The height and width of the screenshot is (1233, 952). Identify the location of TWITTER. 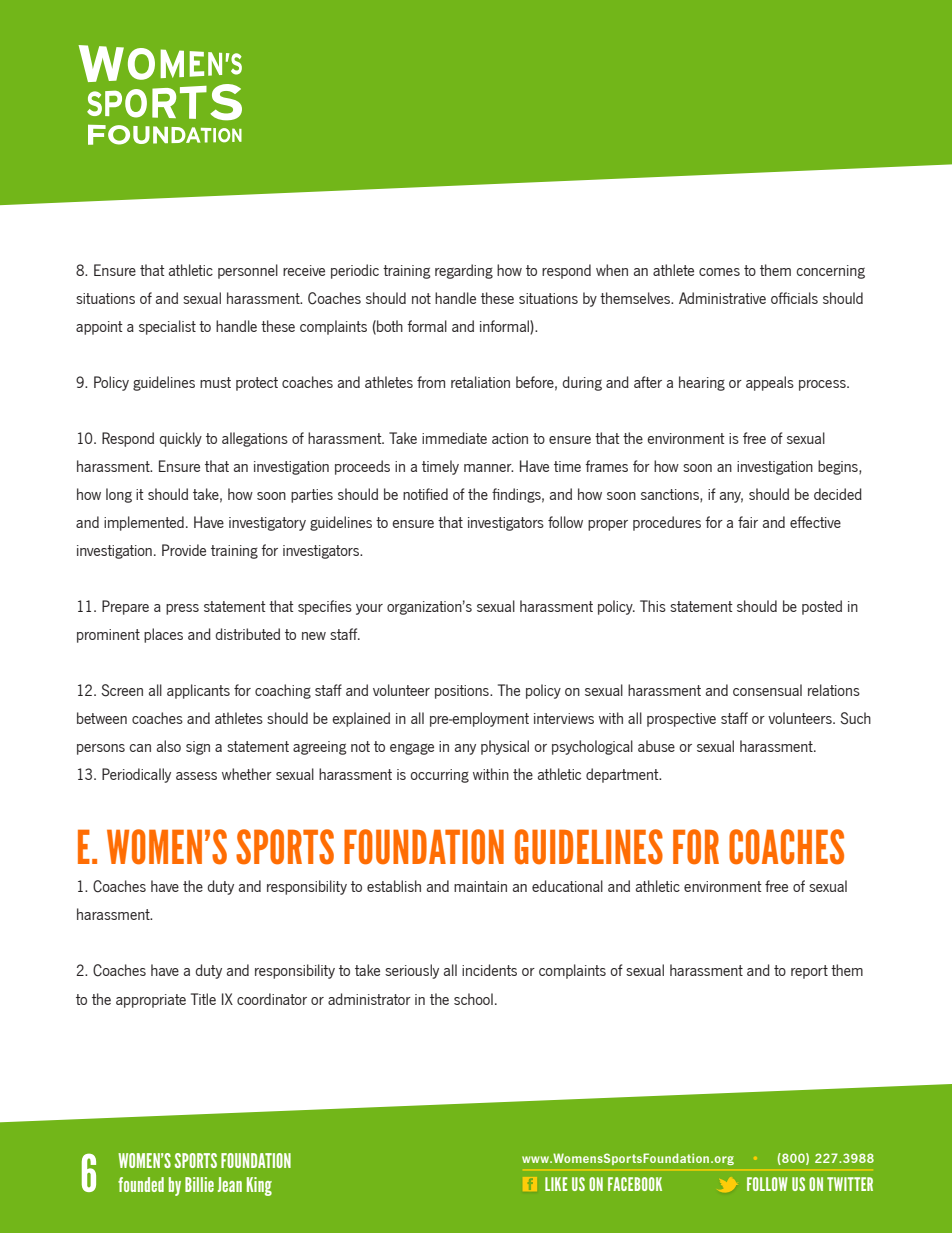
(850, 1184).
